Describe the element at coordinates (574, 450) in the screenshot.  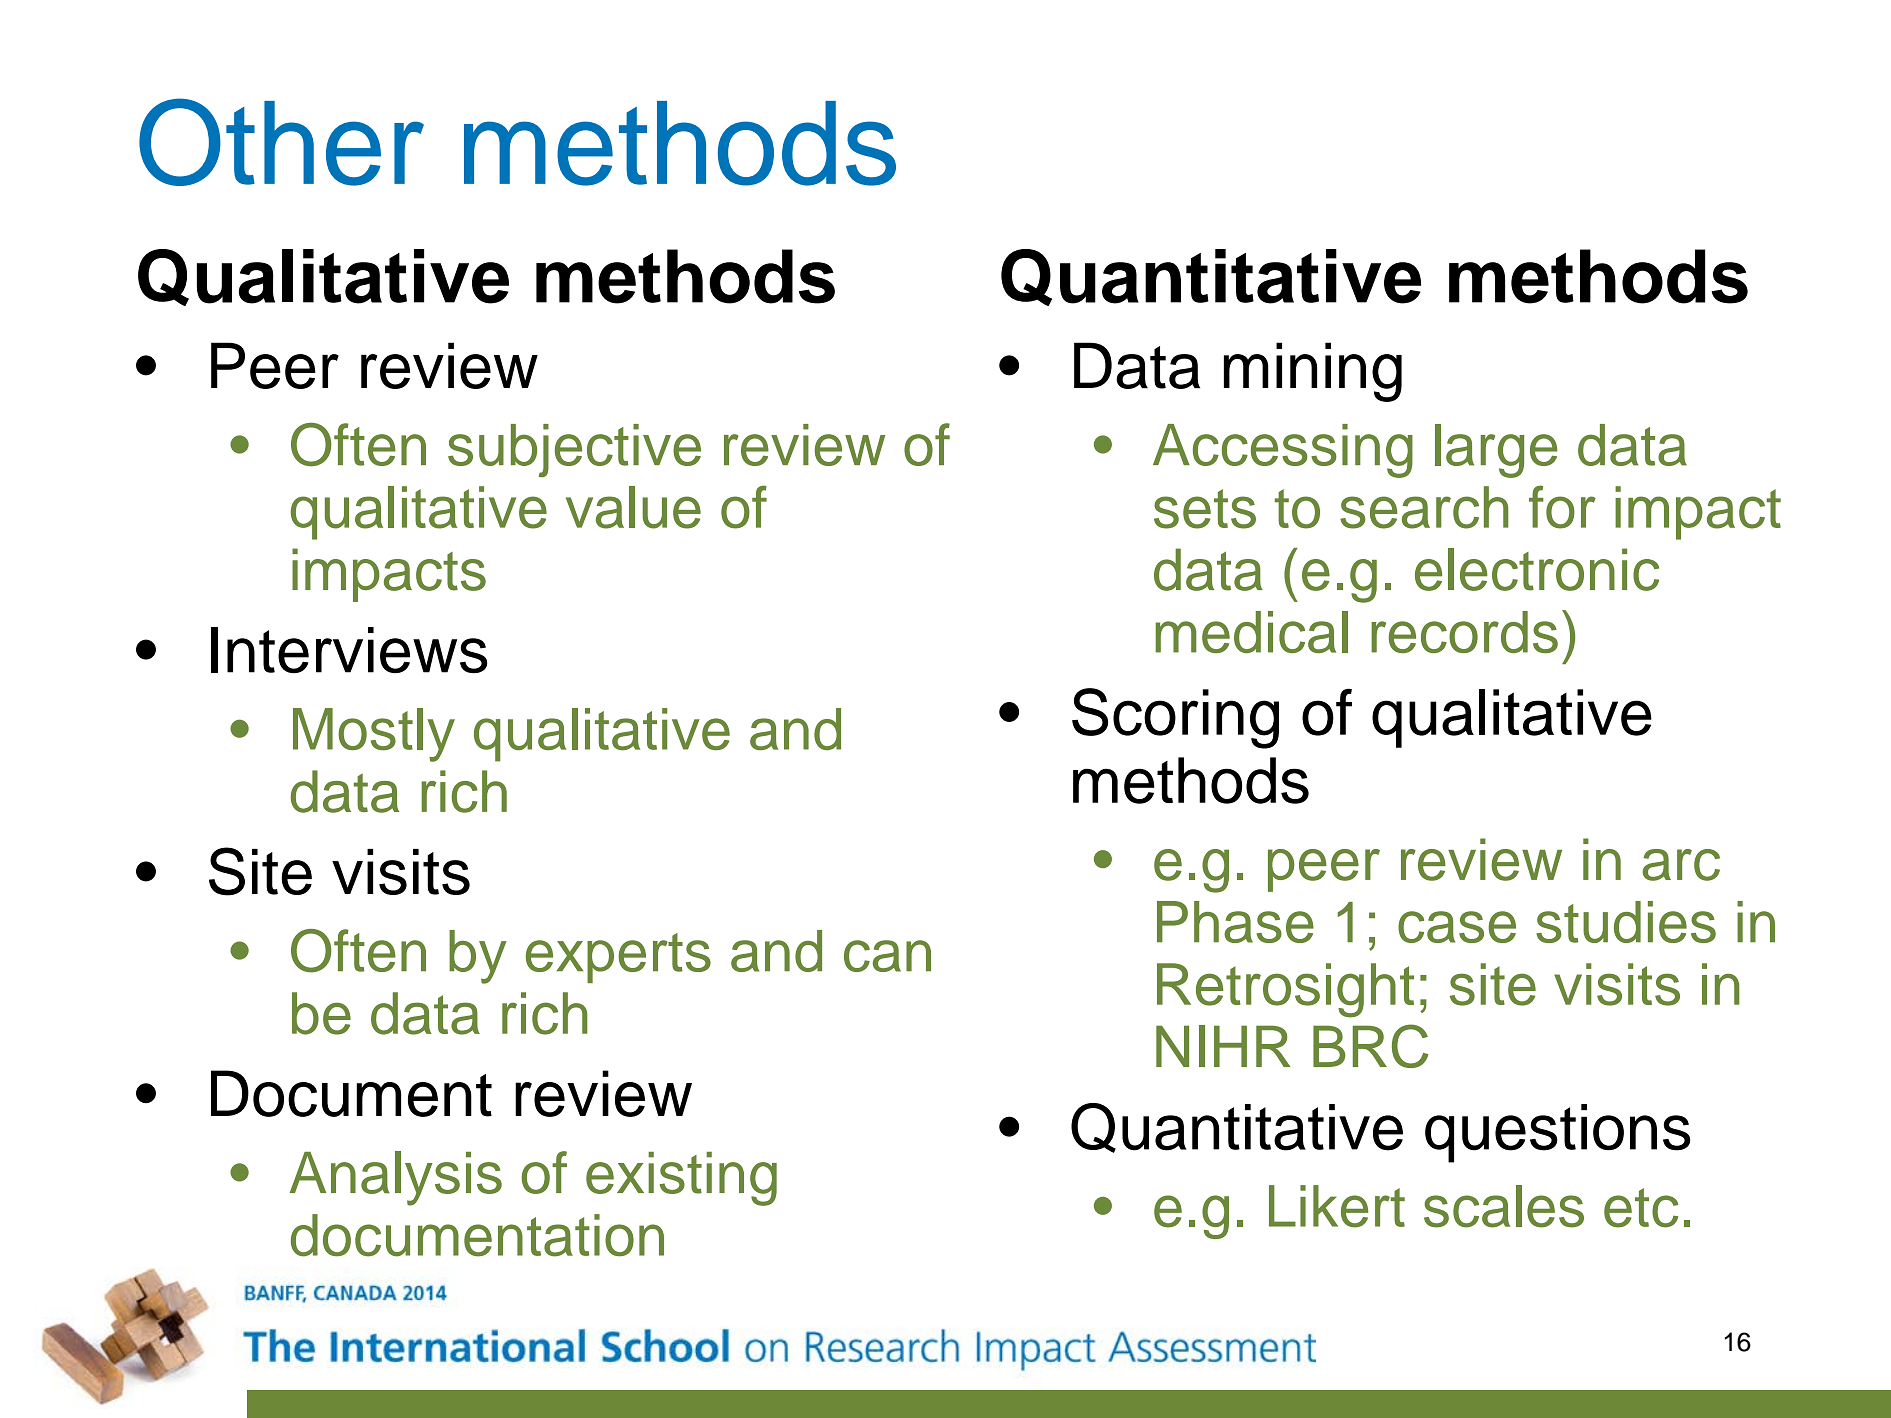
I see `subjective` at that location.
